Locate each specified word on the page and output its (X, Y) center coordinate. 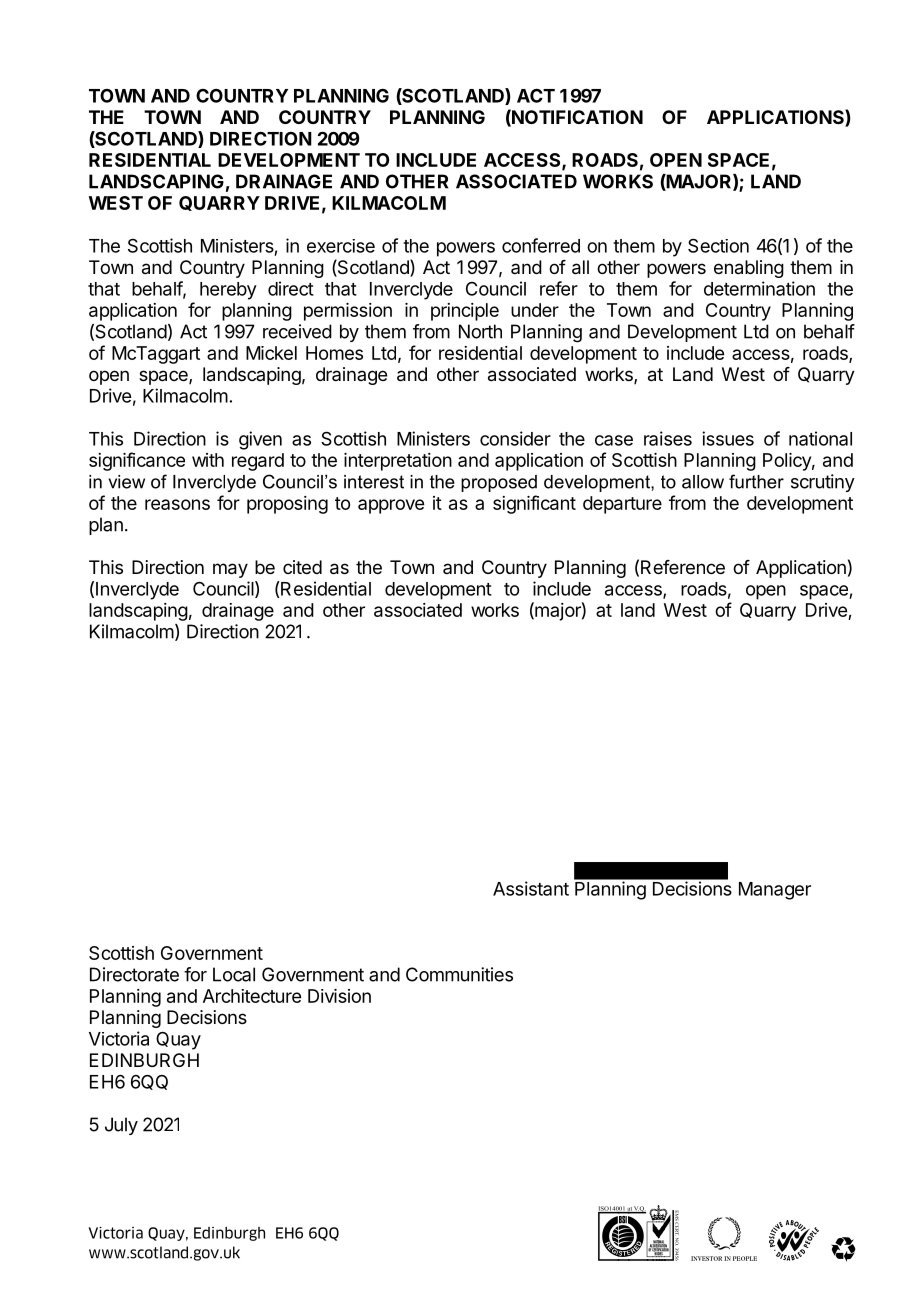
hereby (228, 291)
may (230, 570)
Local (234, 974)
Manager (775, 891)
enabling (749, 269)
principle (465, 312)
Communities (459, 974)
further (756, 481)
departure (622, 505)
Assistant (531, 888)
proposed (499, 483)
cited (302, 567)
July (121, 1126)
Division (339, 996)
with (208, 460)
